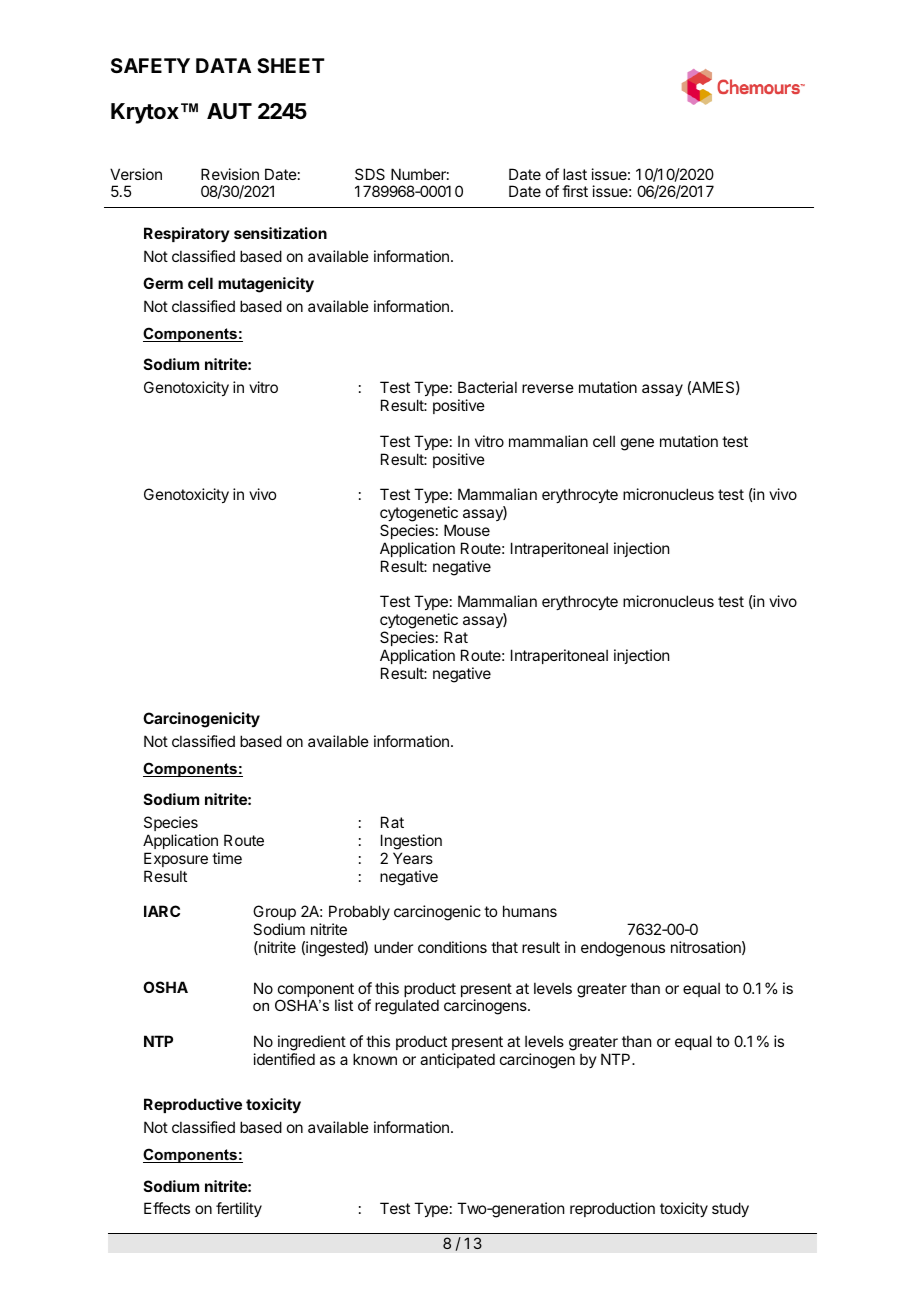 The image size is (924, 1308). I want to click on fertility, so click(239, 1209).
